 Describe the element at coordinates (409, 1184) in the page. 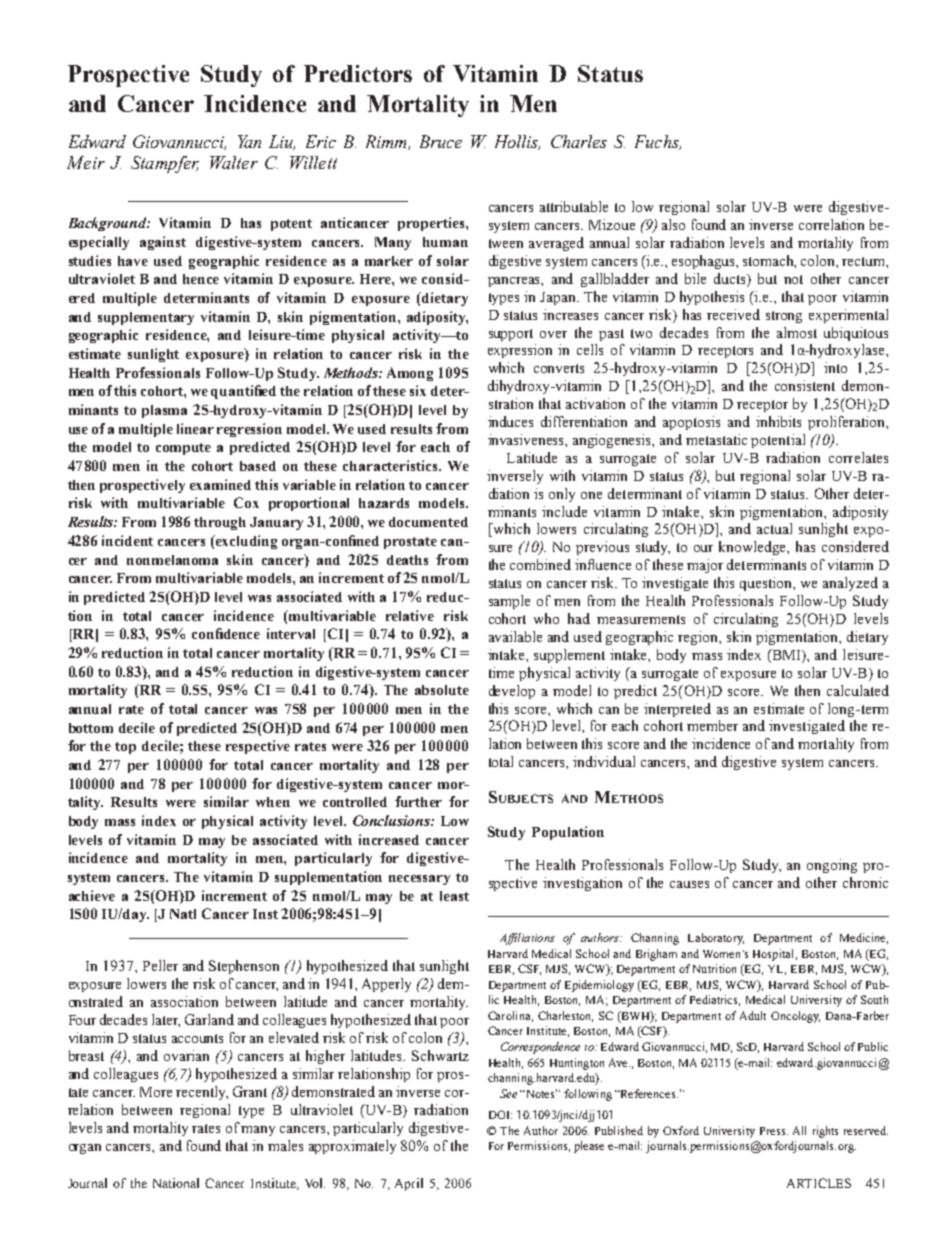

I see `April` at that location.
